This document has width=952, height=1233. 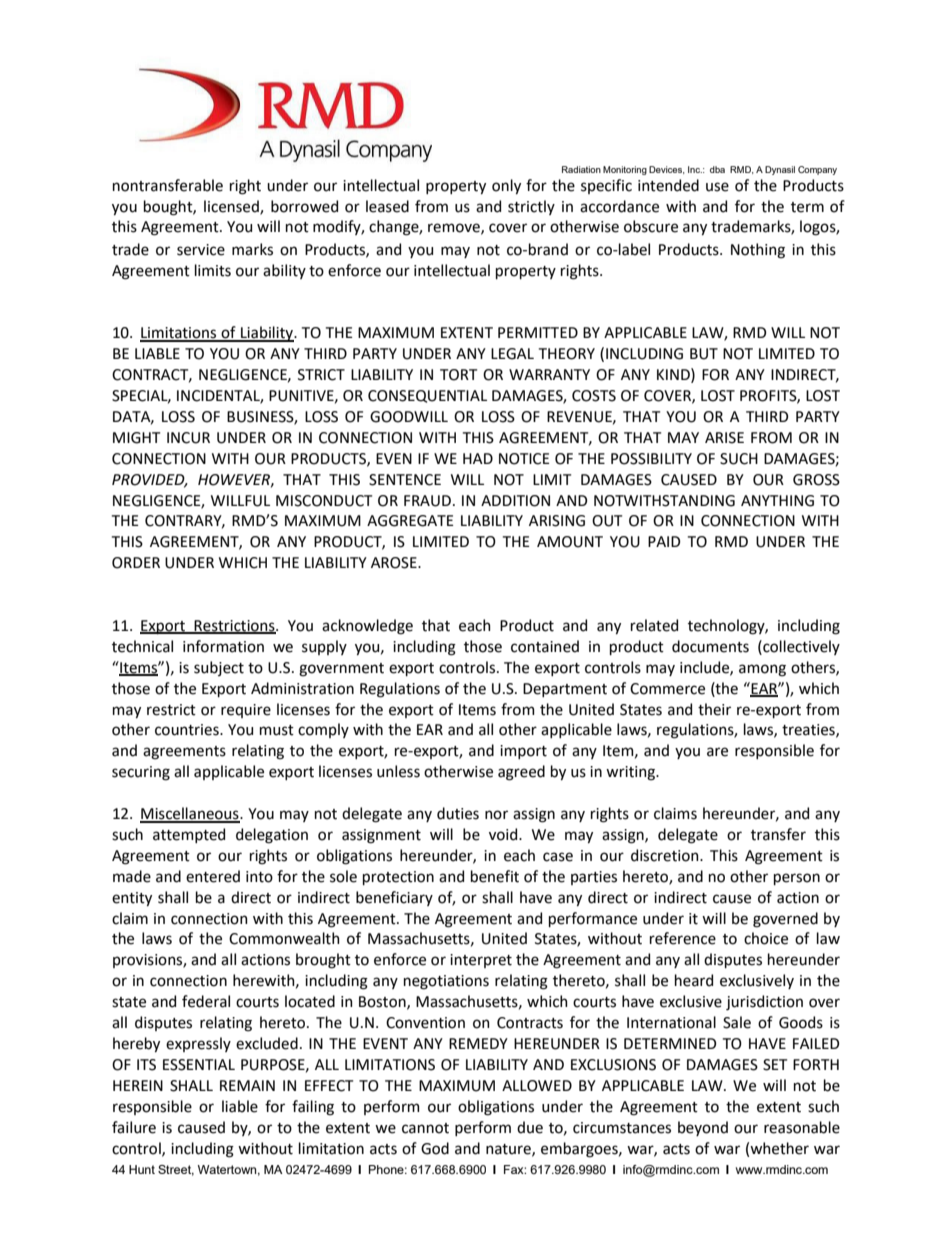 I want to click on INCUR, so click(x=188, y=438).
